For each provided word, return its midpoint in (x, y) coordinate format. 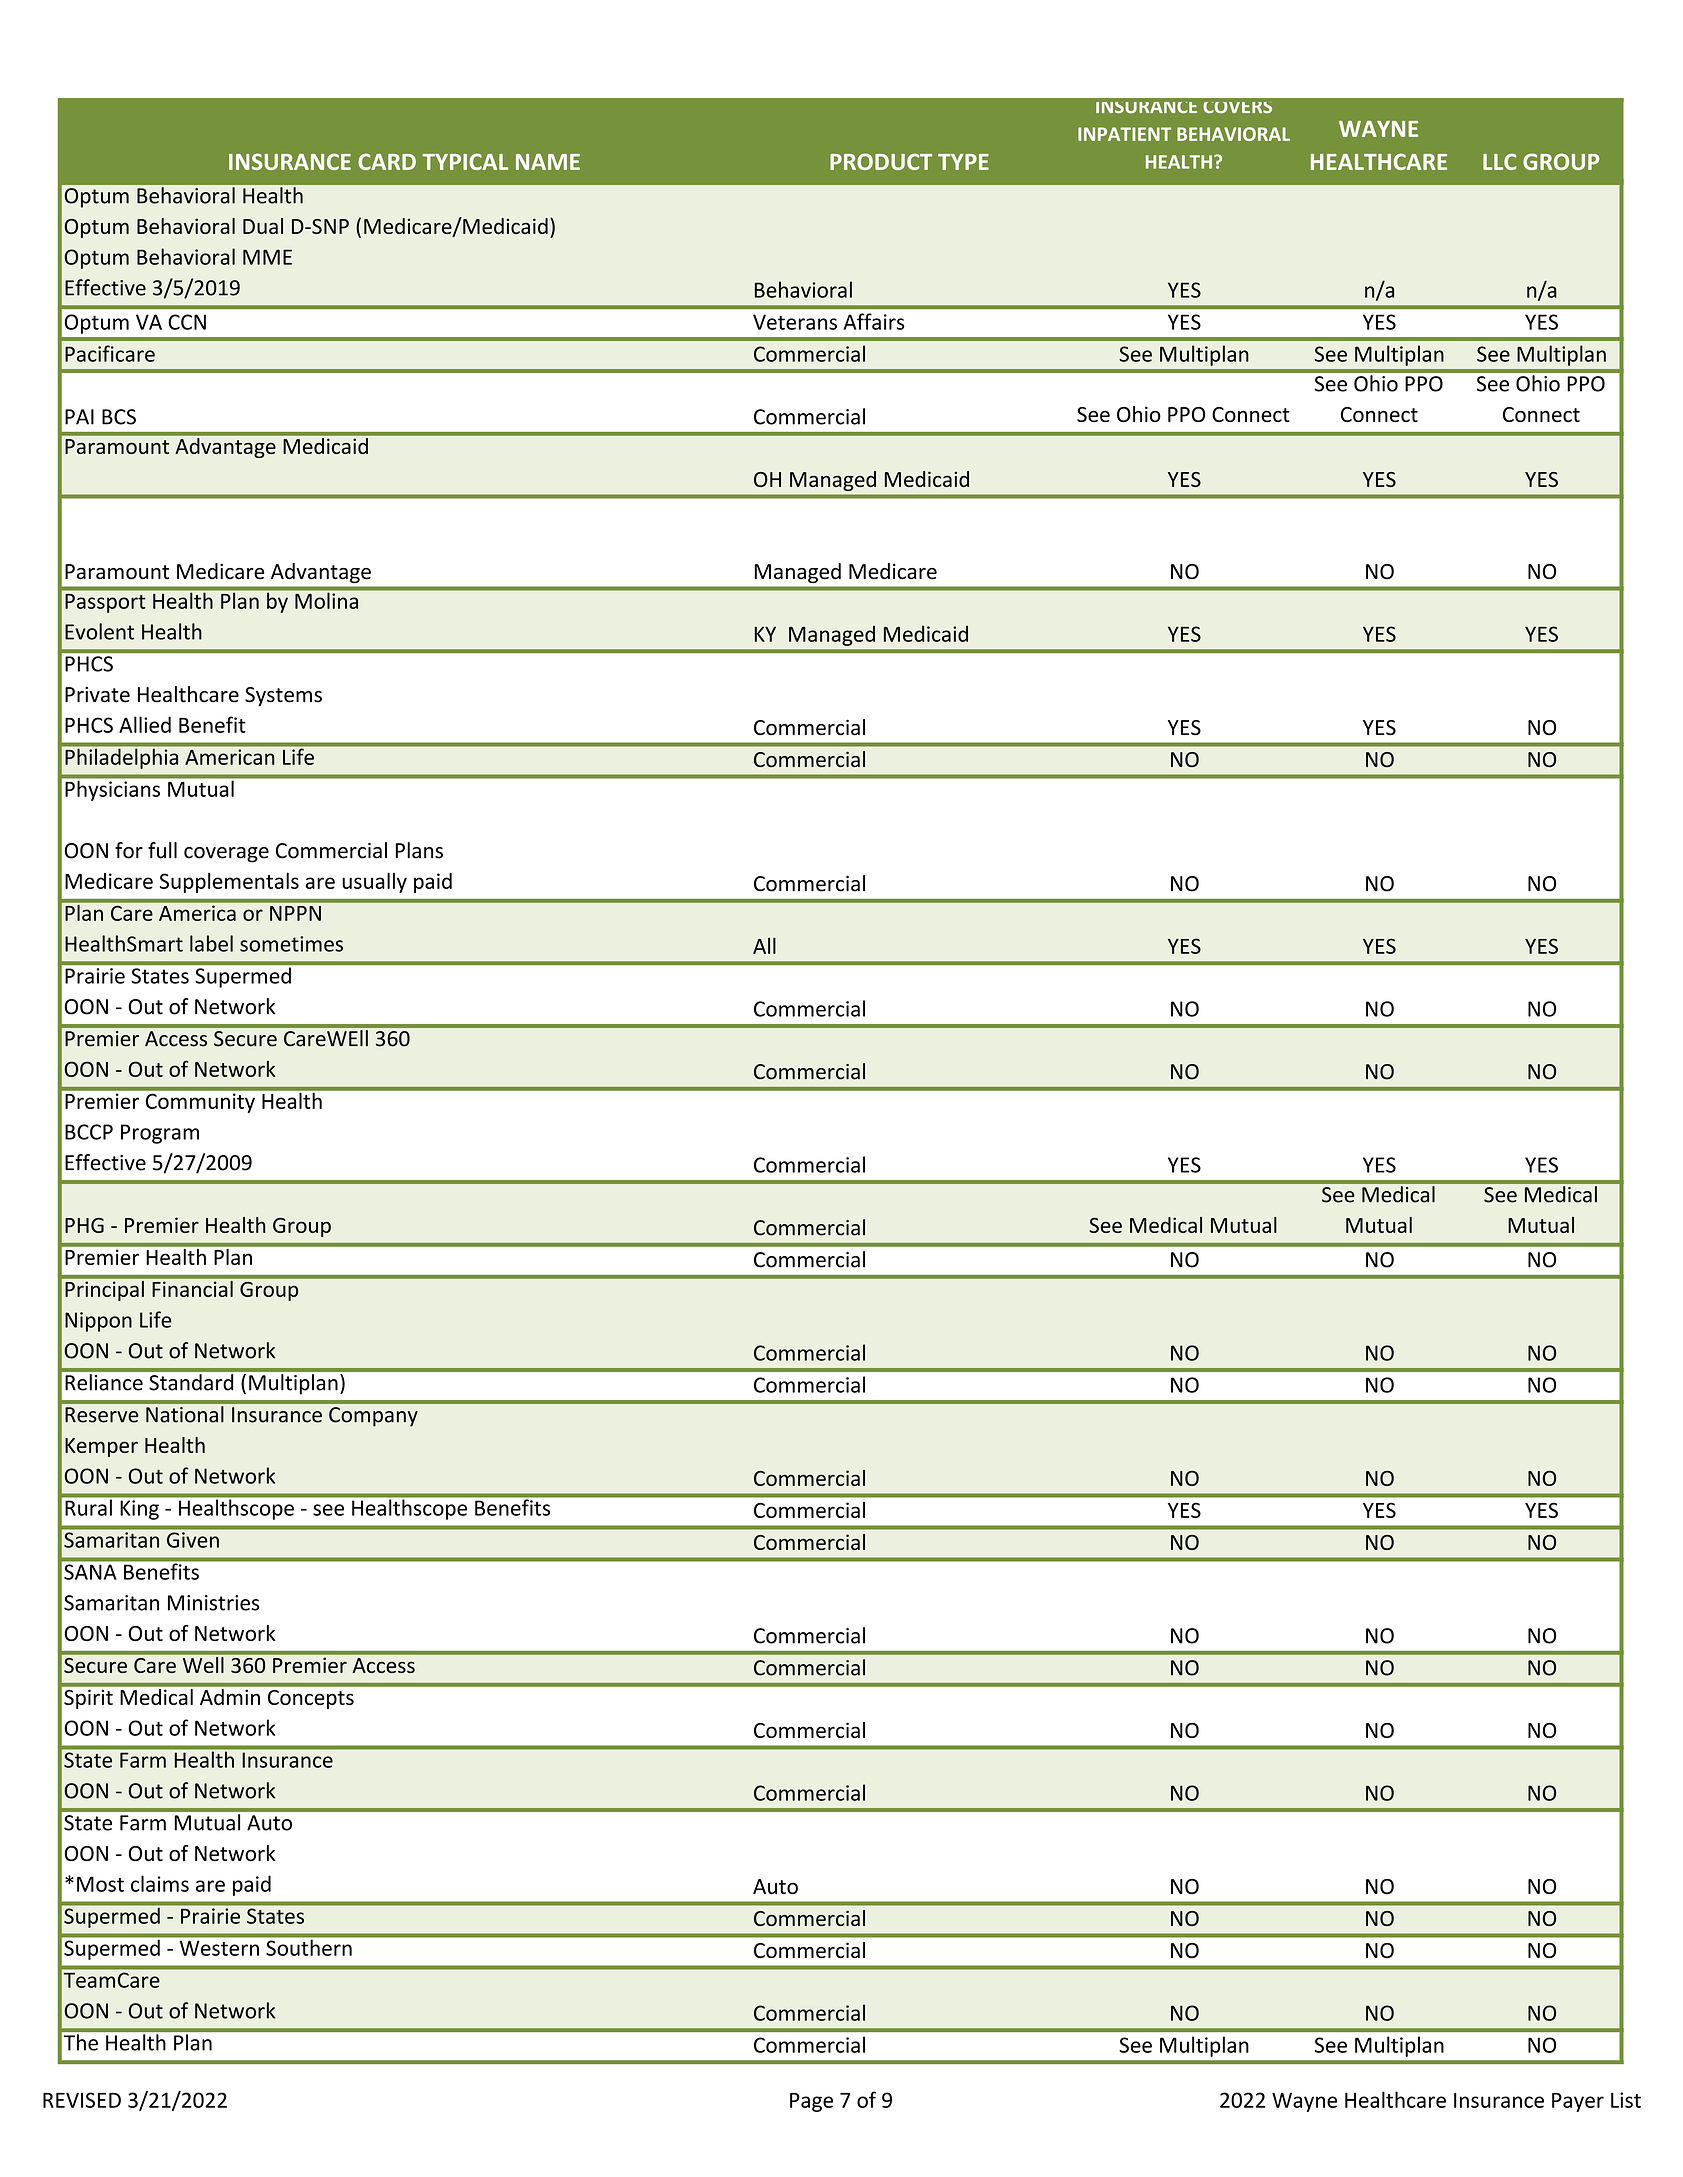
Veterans (795, 322)
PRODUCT (881, 161)
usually (374, 882)
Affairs (873, 321)
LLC (1499, 161)
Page (811, 2102)
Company (373, 1417)
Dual (263, 226)
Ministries (213, 1603)
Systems (283, 697)
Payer (1578, 2102)
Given (193, 1540)
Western (219, 1948)
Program (160, 1134)
